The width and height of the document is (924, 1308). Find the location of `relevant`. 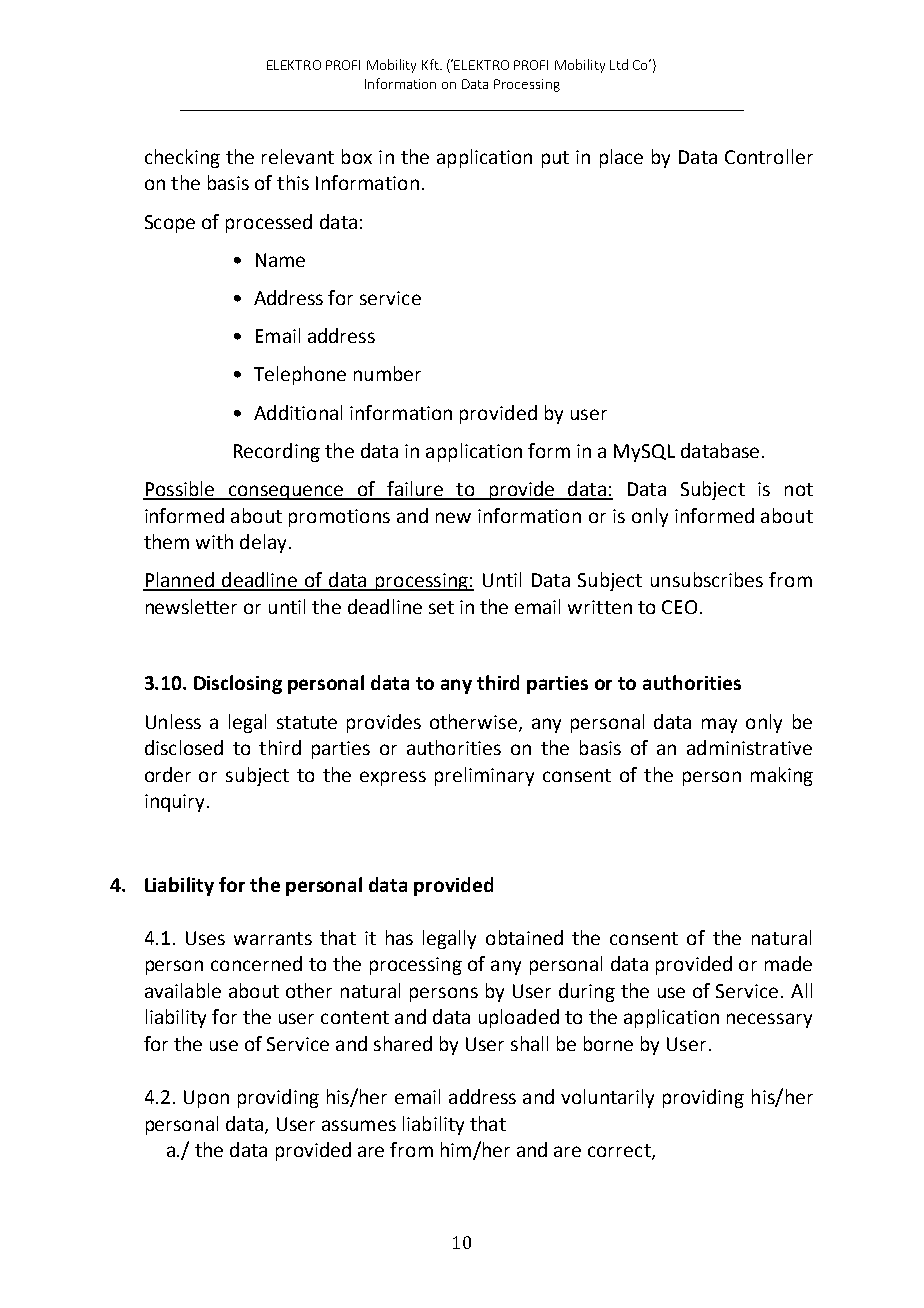

relevant is located at coordinates (298, 156).
